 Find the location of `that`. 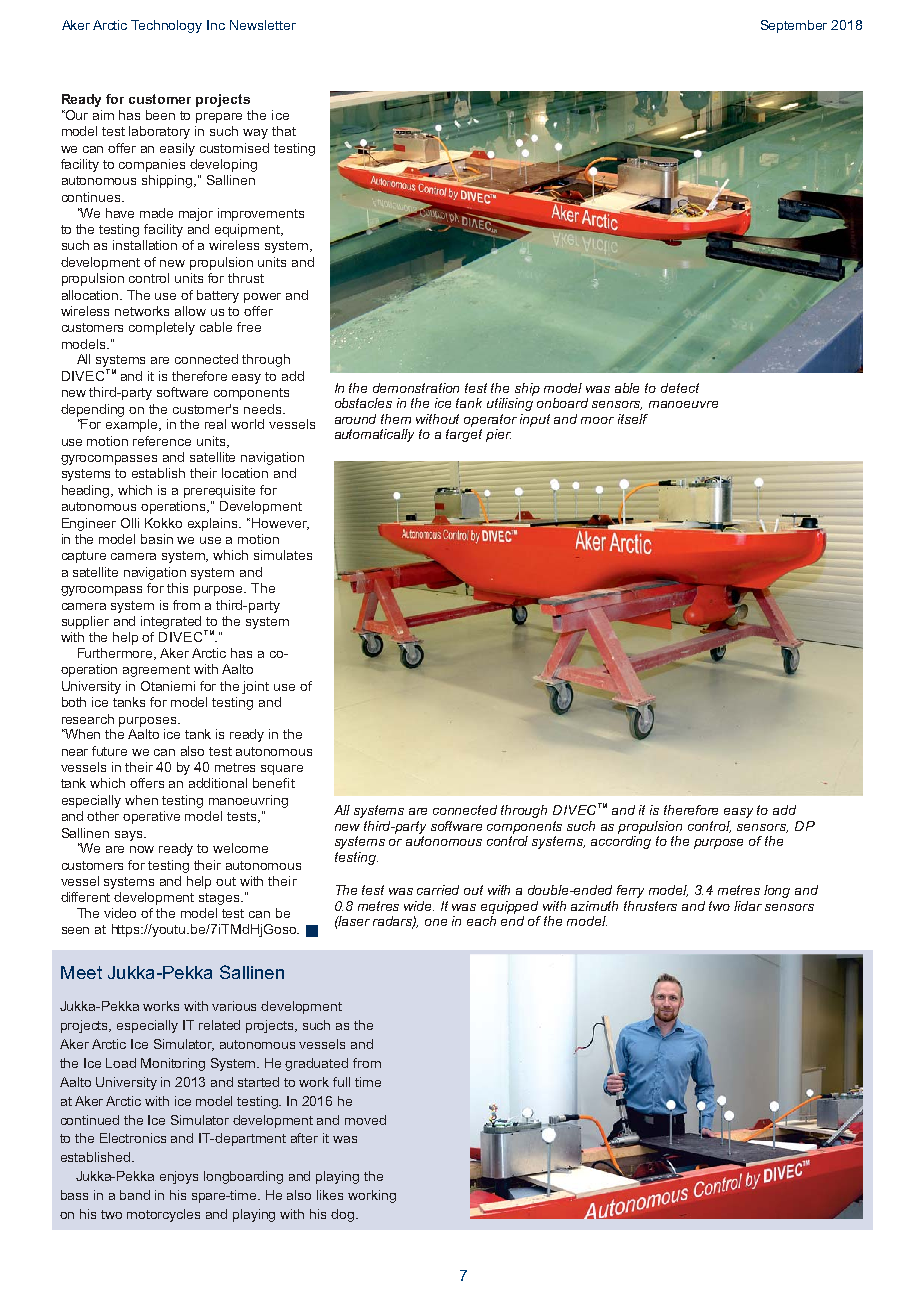

that is located at coordinates (284, 131).
